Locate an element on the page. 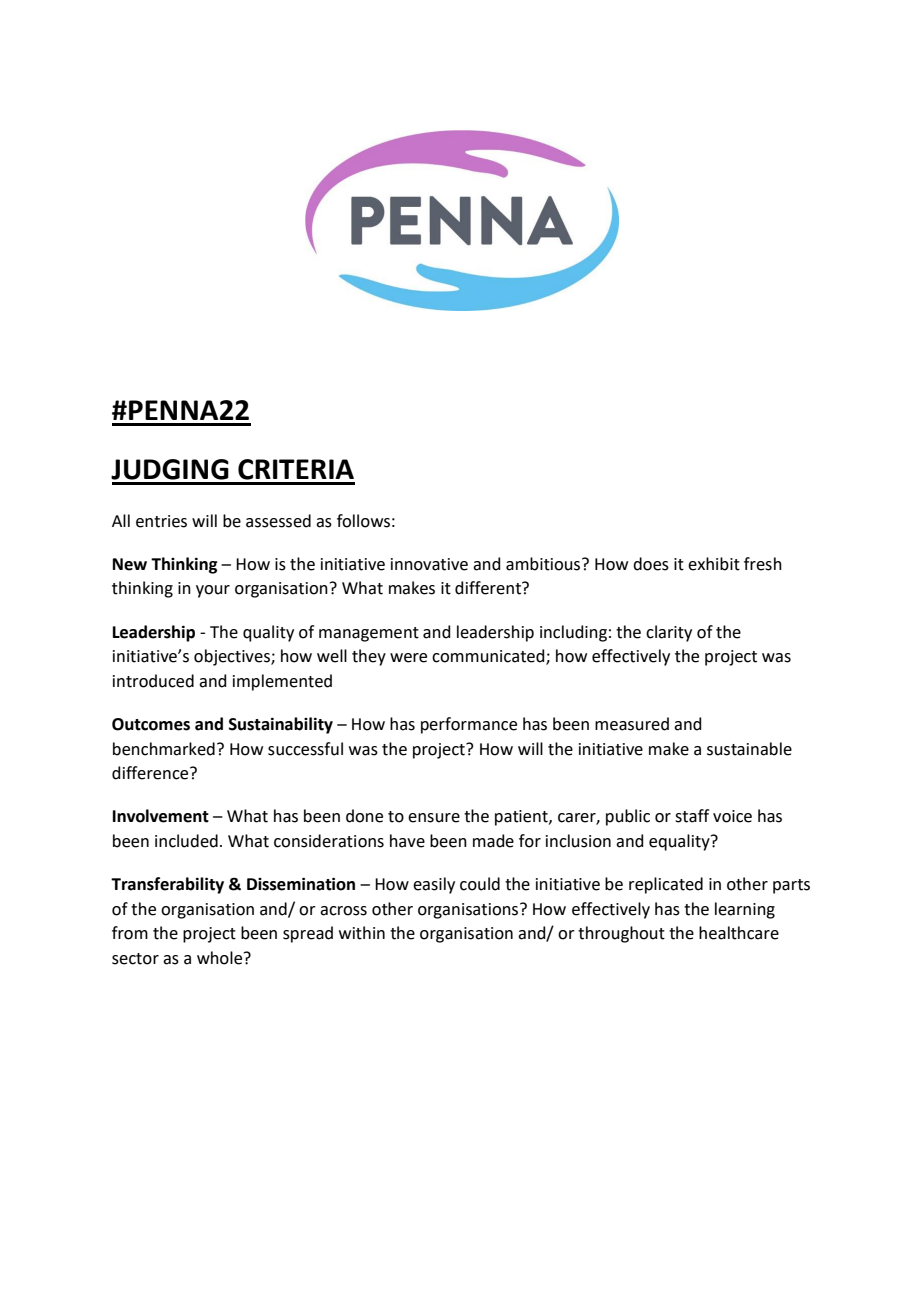  exhibit is located at coordinates (714, 564).
